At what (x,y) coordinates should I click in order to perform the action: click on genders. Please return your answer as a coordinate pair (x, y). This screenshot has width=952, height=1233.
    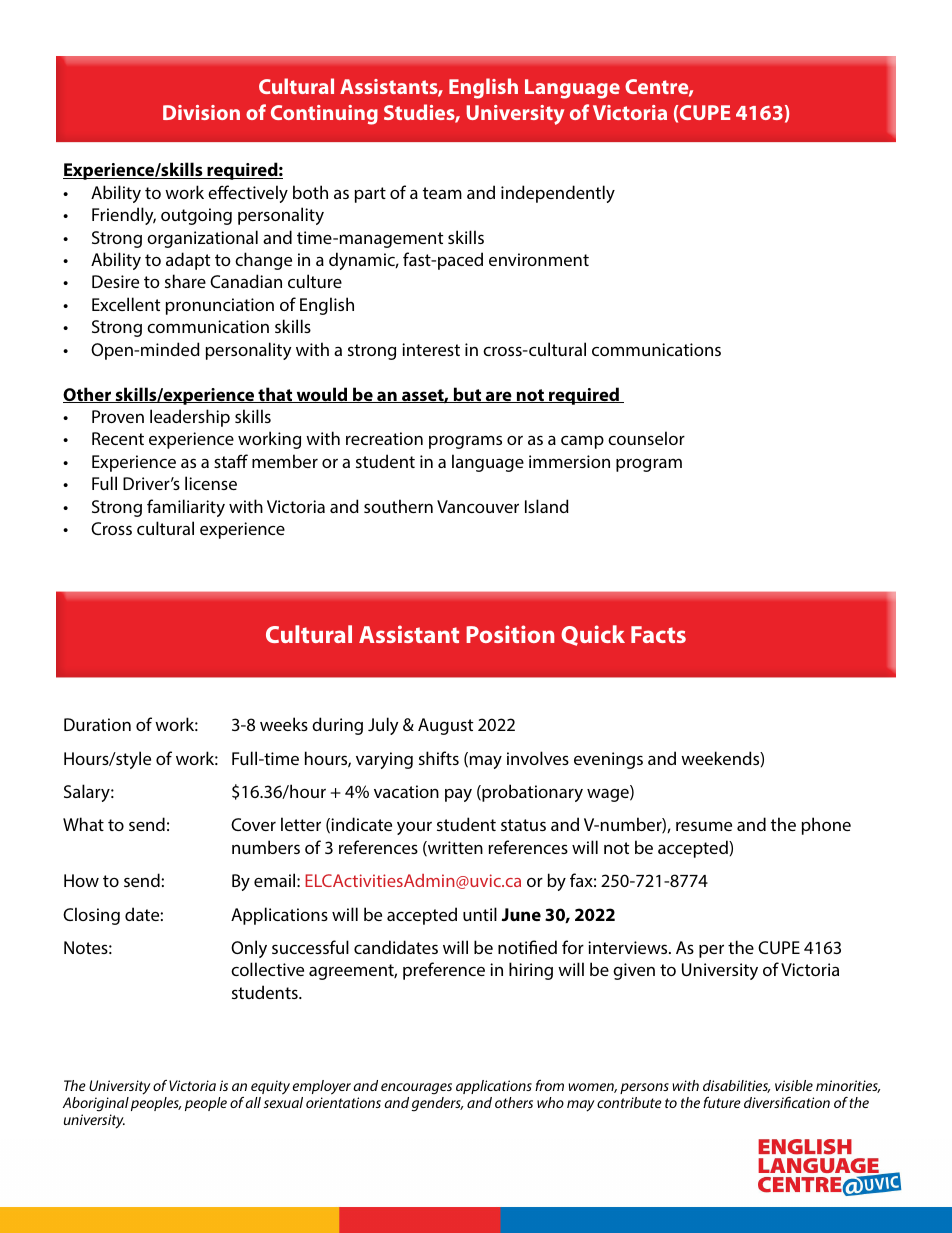
    Looking at the image, I should click on (437, 1104).
